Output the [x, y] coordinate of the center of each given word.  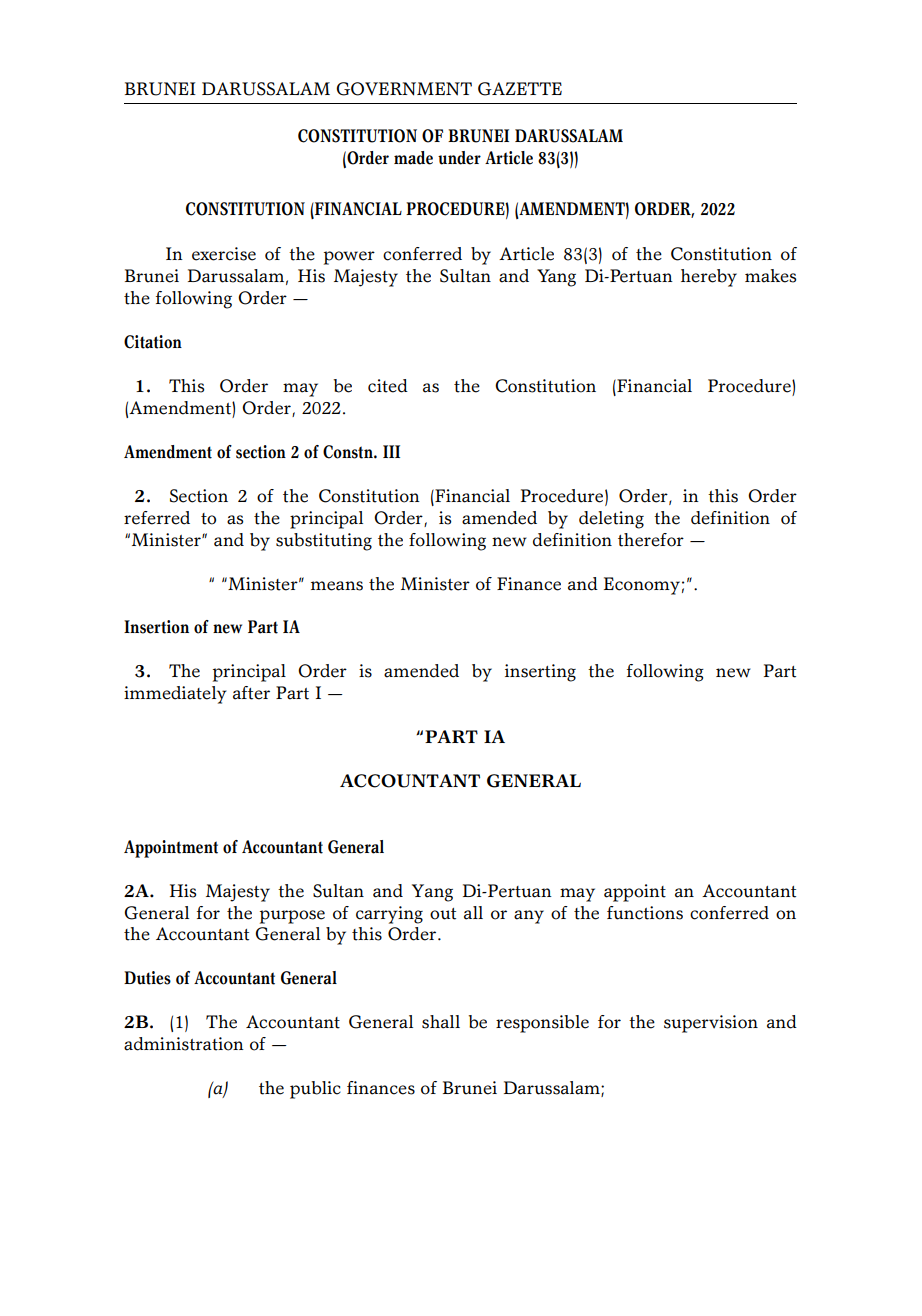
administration [184, 1044]
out [443, 914]
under [459, 158]
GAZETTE [520, 89]
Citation [153, 342]
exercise [224, 254]
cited [388, 386]
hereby [709, 278]
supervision [711, 1024]
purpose [292, 917]
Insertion [156, 627]
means [337, 586]
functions [645, 913]
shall [441, 1022]
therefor [651, 540]
